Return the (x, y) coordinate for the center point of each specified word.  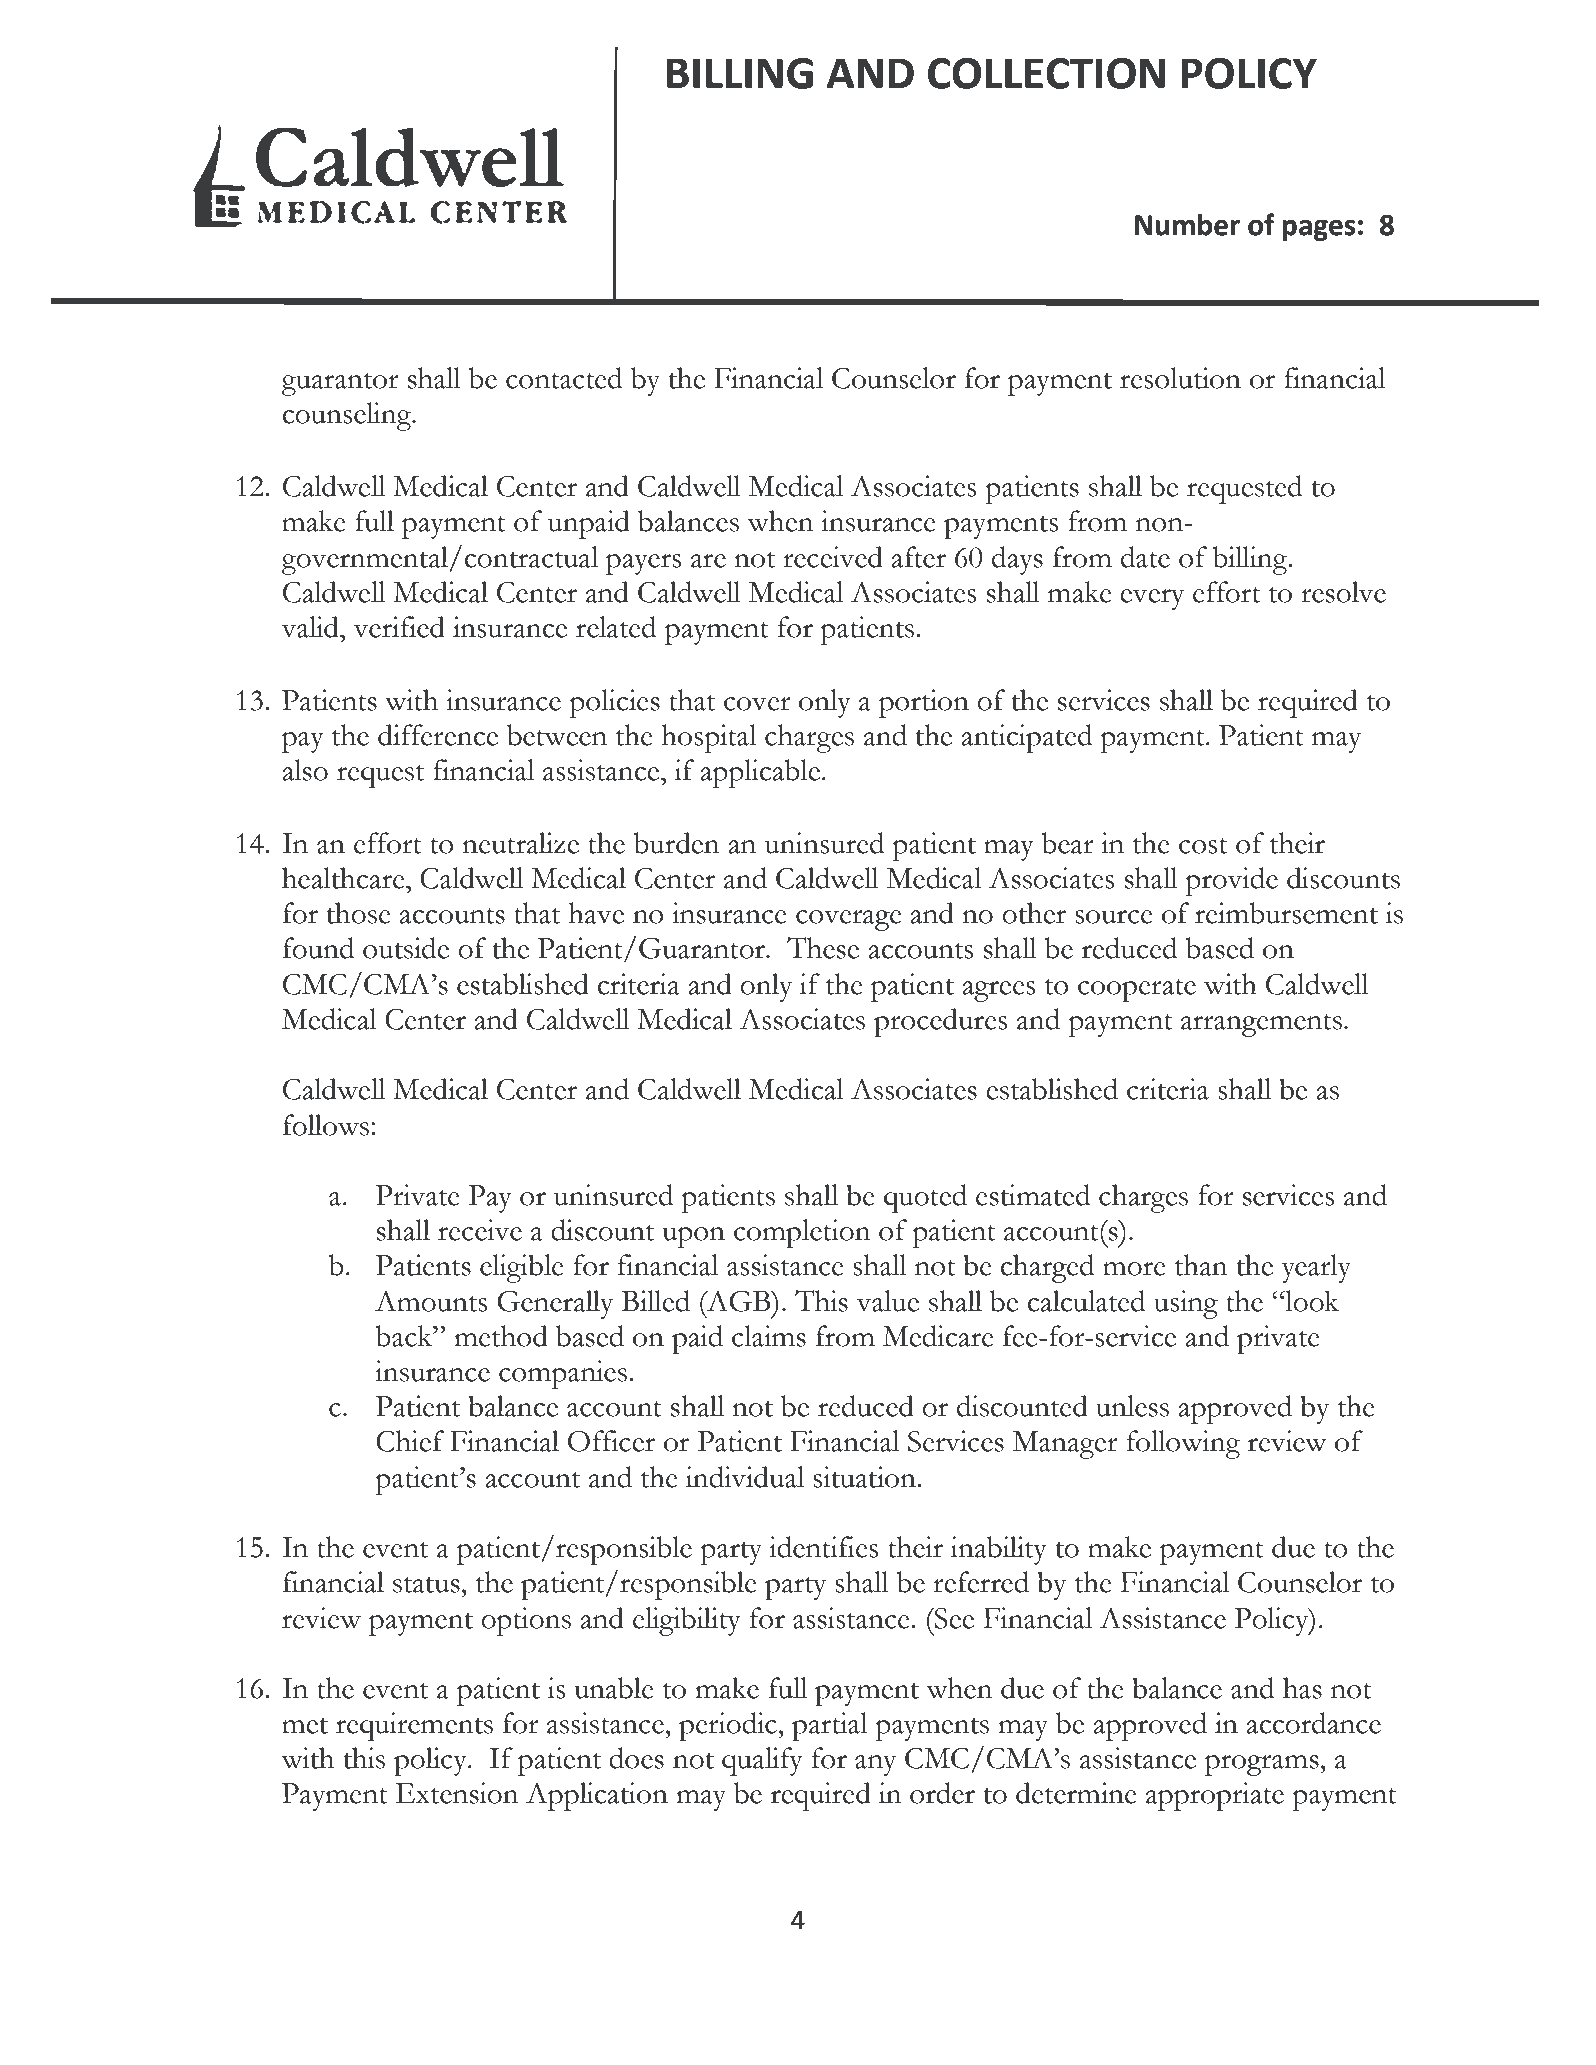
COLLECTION (1046, 73)
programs (1263, 1765)
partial (830, 1726)
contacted (564, 378)
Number (1187, 225)
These (823, 948)
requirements (414, 1726)
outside (406, 948)
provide (1231, 881)
